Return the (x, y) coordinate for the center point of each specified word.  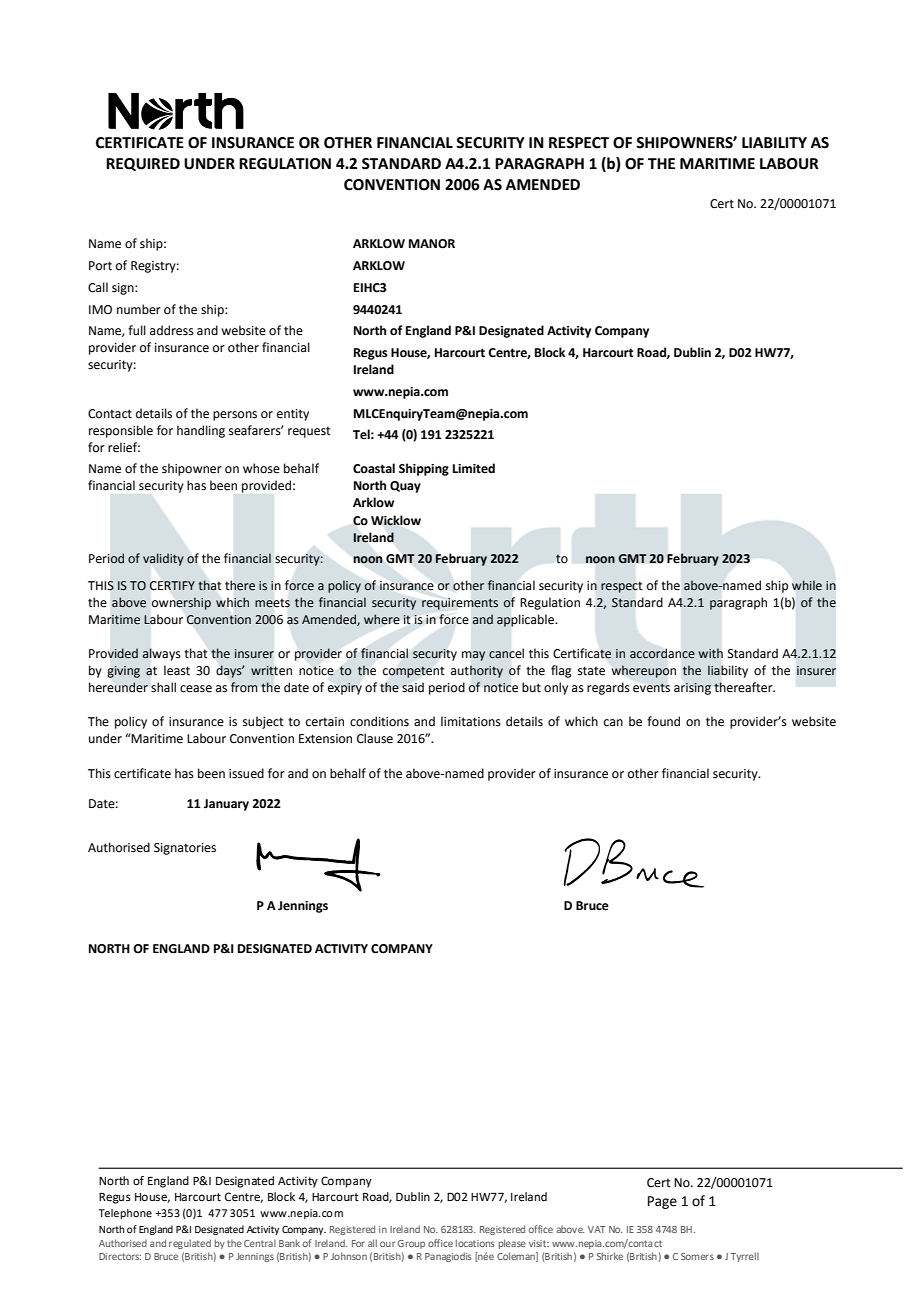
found (663, 721)
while (807, 585)
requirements (460, 604)
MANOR (432, 244)
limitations (471, 721)
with (711, 653)
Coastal (374, 468)
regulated (190, 1244)
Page (662, 1202)
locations (475, 1243)
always (161, 654)
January (226, 805)
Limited (474, 468)
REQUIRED (143, 164)
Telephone (125, 1214)
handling (201, 431)
